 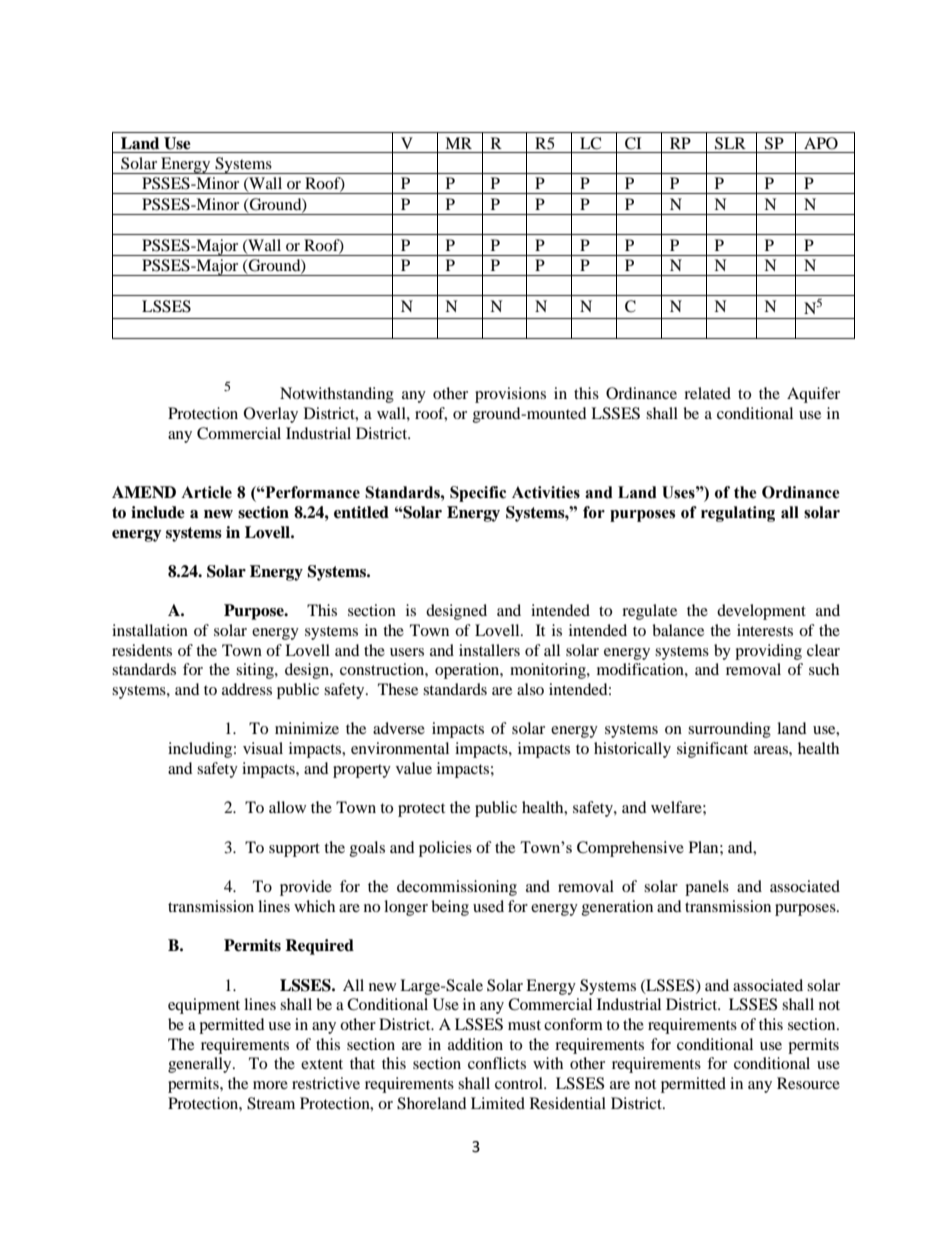 What do you see at coordinates (488, 906) in the screenshot?
I see `used` at bounding box center [488, 906].
